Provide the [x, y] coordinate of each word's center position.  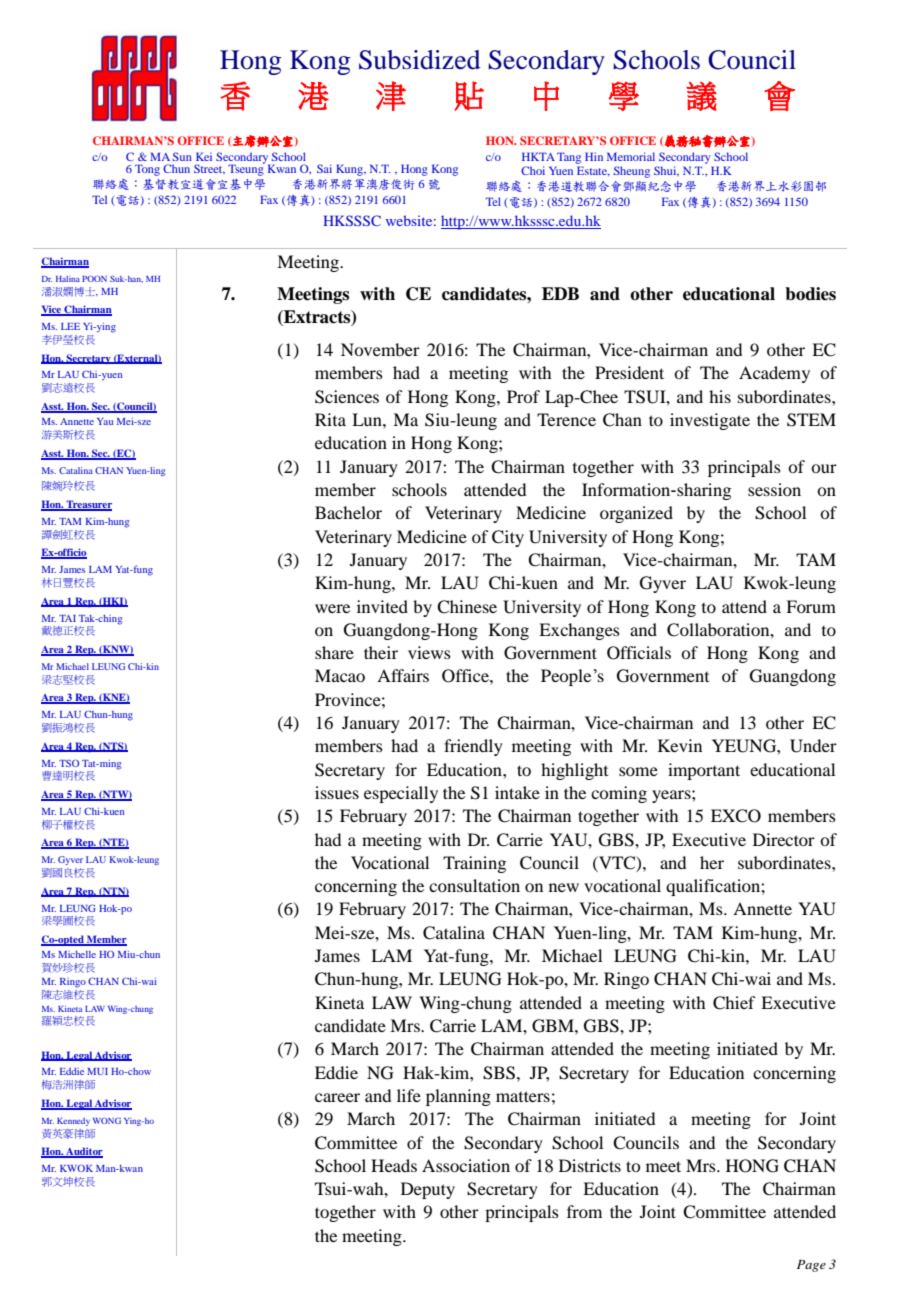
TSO [69, 763]
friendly [473, 747]
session [774, 489]
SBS [499, 1073]
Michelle [77, 954]
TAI [67, 618]
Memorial [631, 156]
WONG [107, 1120]
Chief [734, 1003]
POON [94, 279]
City [508, 538]
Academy [774, 374]
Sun [182, 156]
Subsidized [420, 60]
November [380, 349]
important [704, 771]
